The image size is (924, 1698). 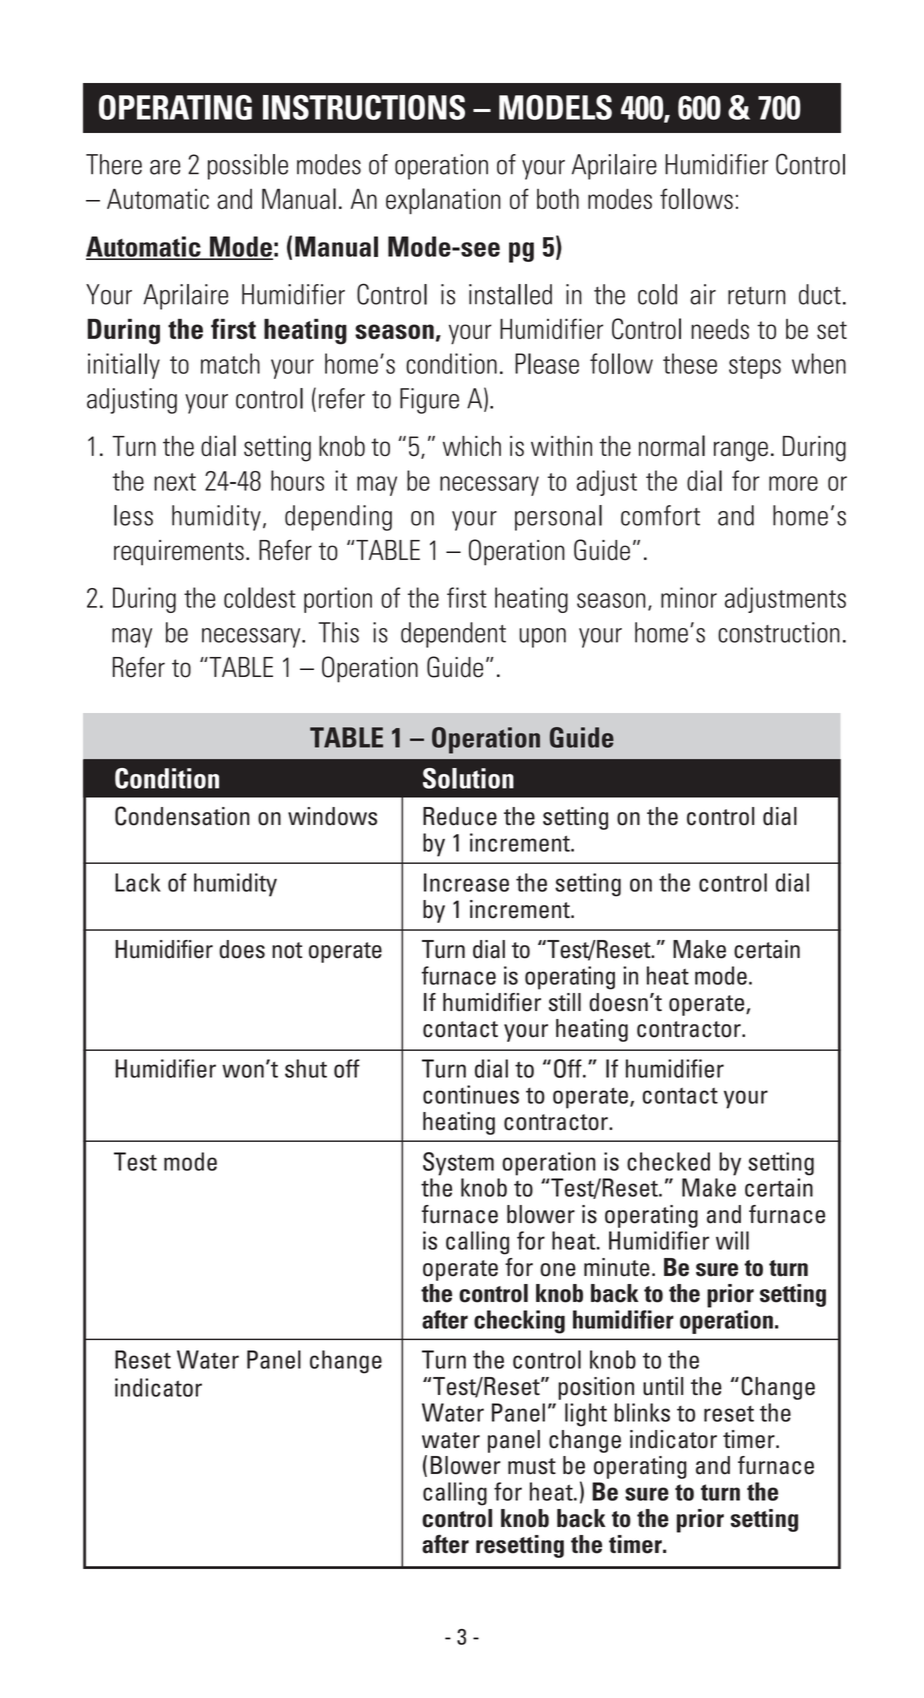 What do you see at coordinates (565, 1002) in the page?
I see `still` at bounding box center [565, 1002].
